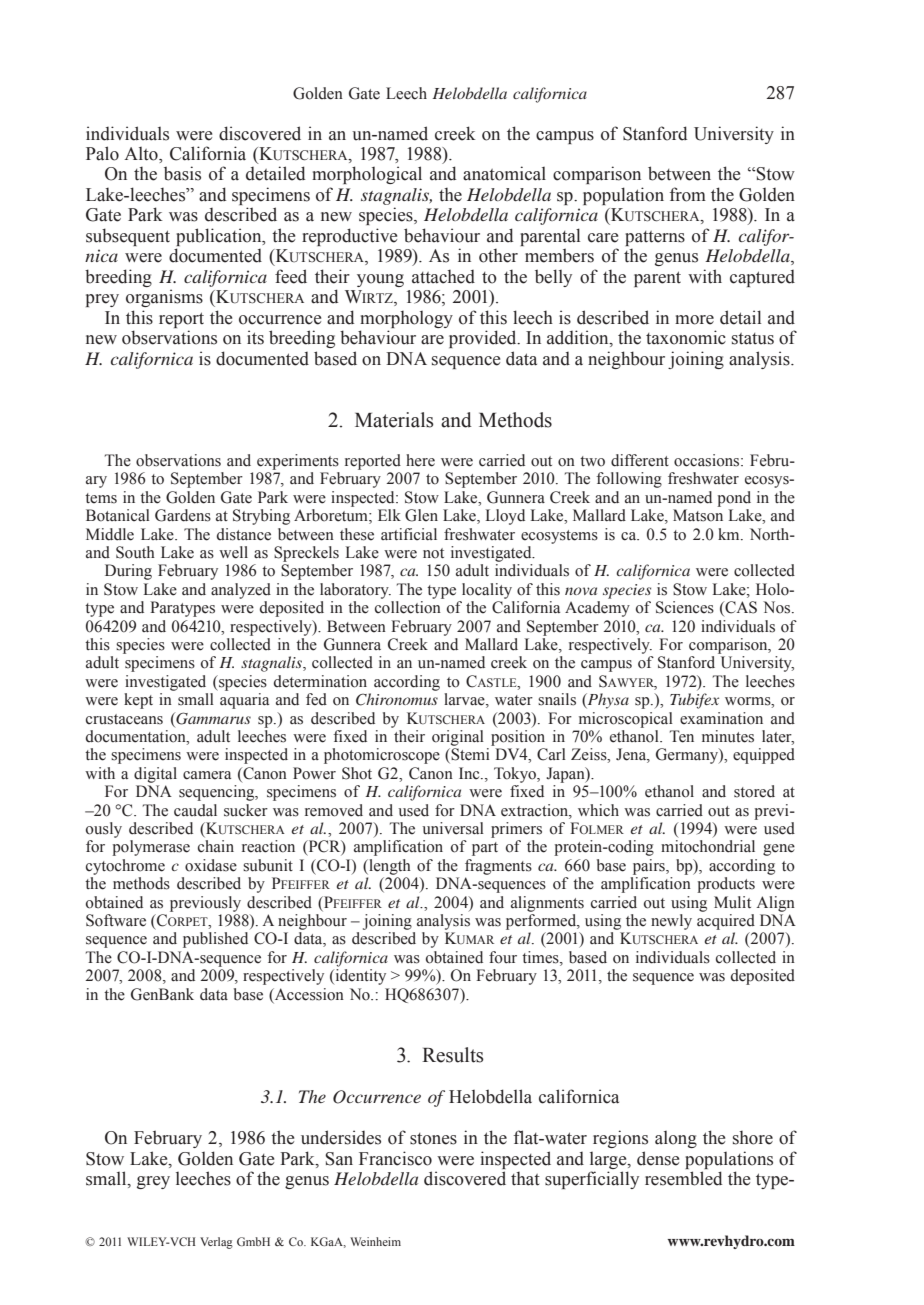 This screenshot has height=1305, width=924. What do you see at coordinates (212, 718) in the screenshot?
I see `Gammarus` at bounding box center [212, 718].
